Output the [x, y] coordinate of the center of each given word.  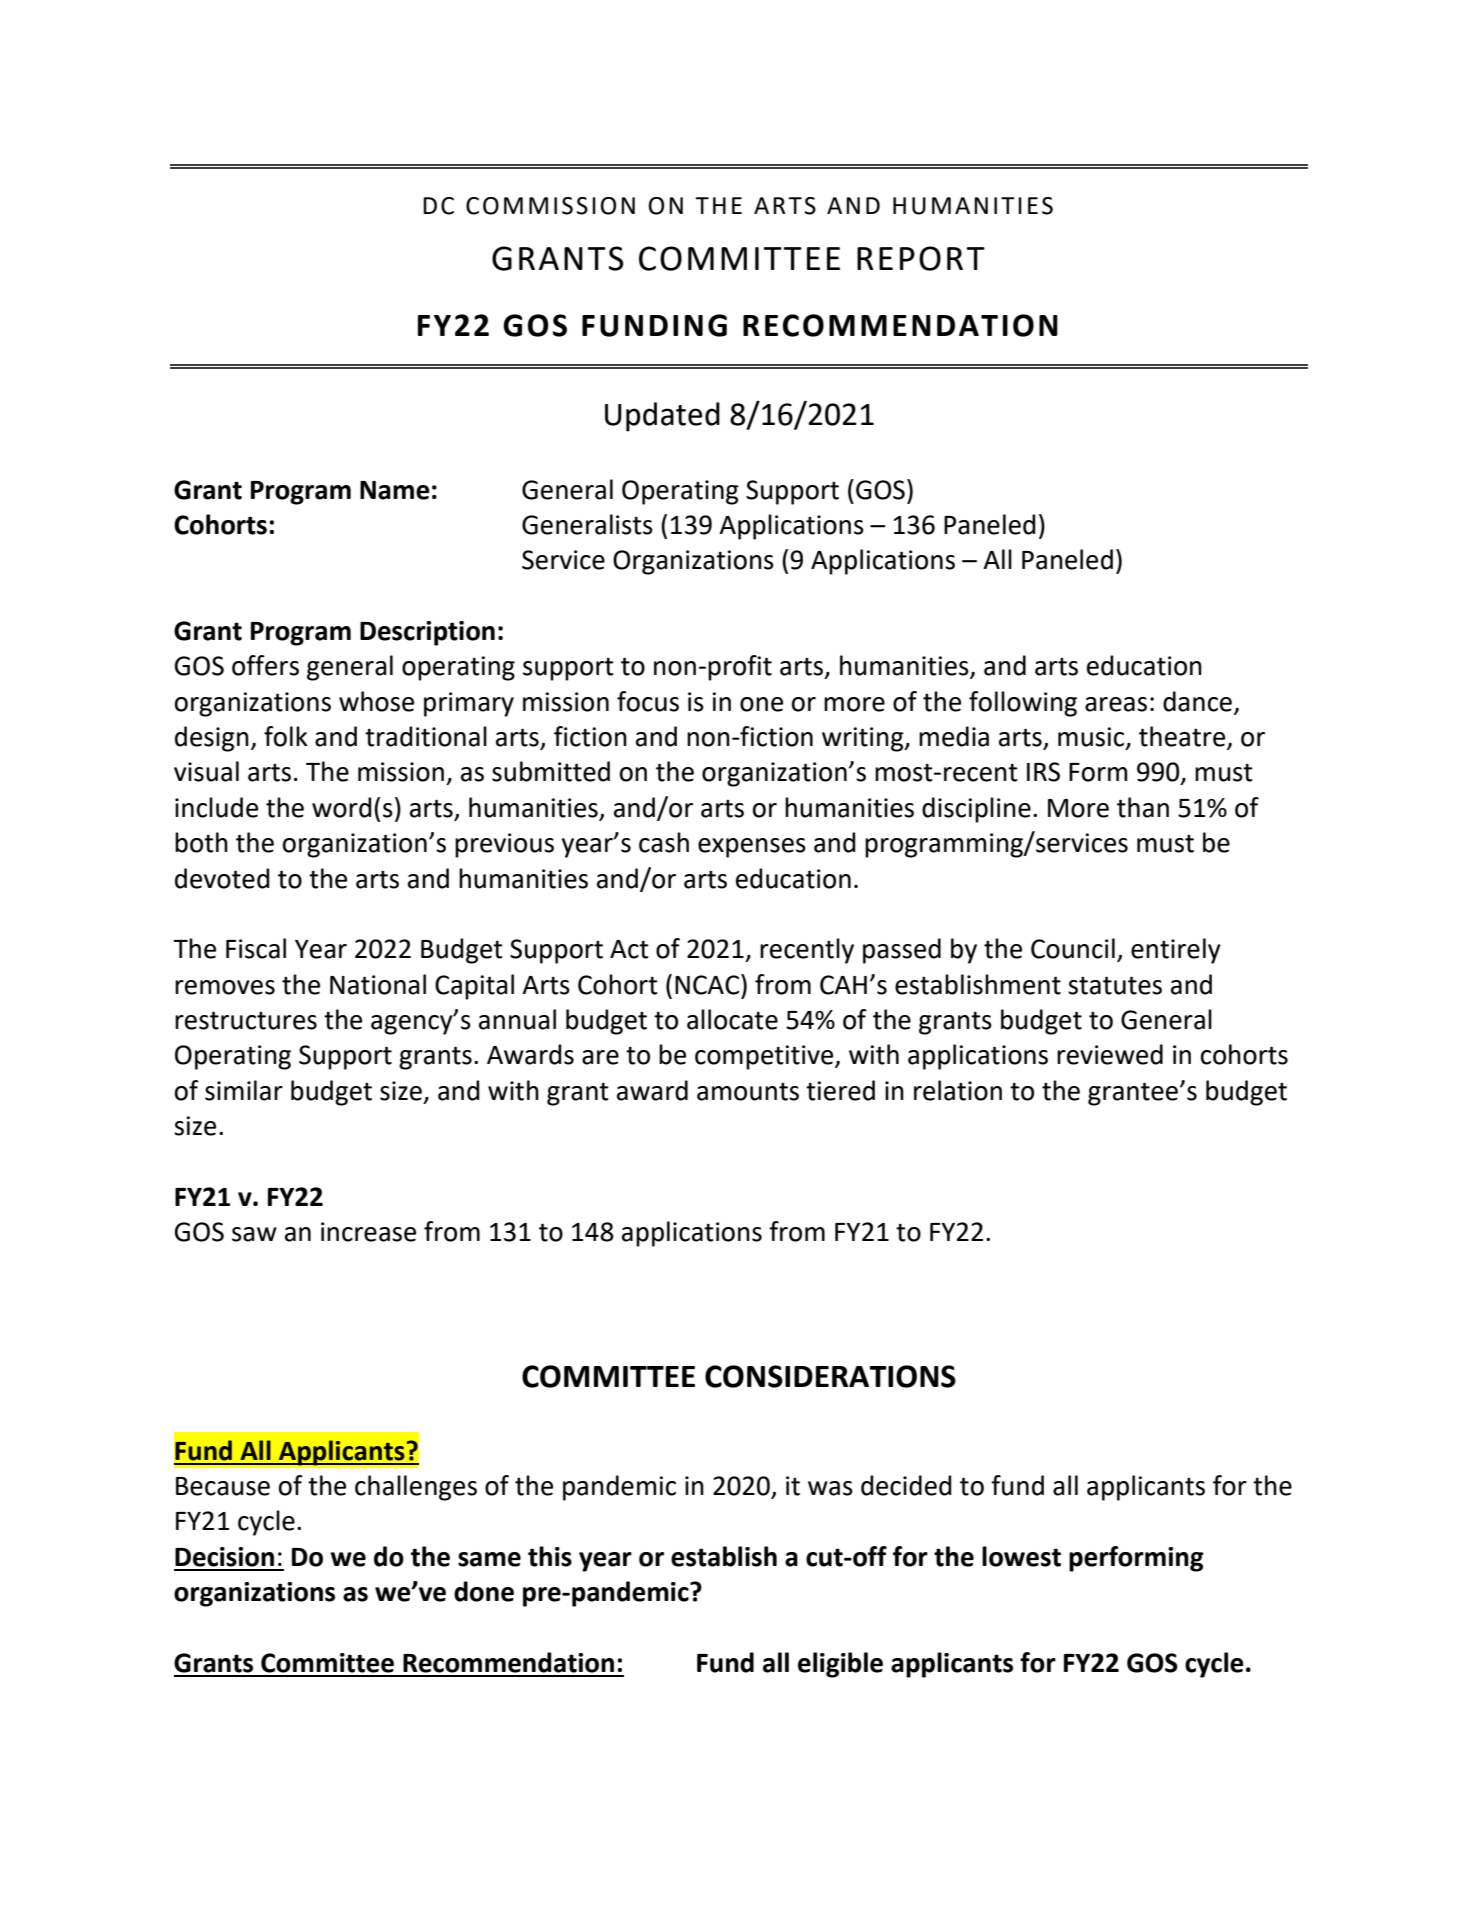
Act [629, 949]
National [378, 984]
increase [368, 1232]
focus [648, 701]
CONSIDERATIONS [830, 1376]
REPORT [921, 258]
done [484, 1591]
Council [1073, 948]
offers [265, 665]
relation [958, 1090]
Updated [662, 417]
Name [395, 490]
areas [1116, 704]
